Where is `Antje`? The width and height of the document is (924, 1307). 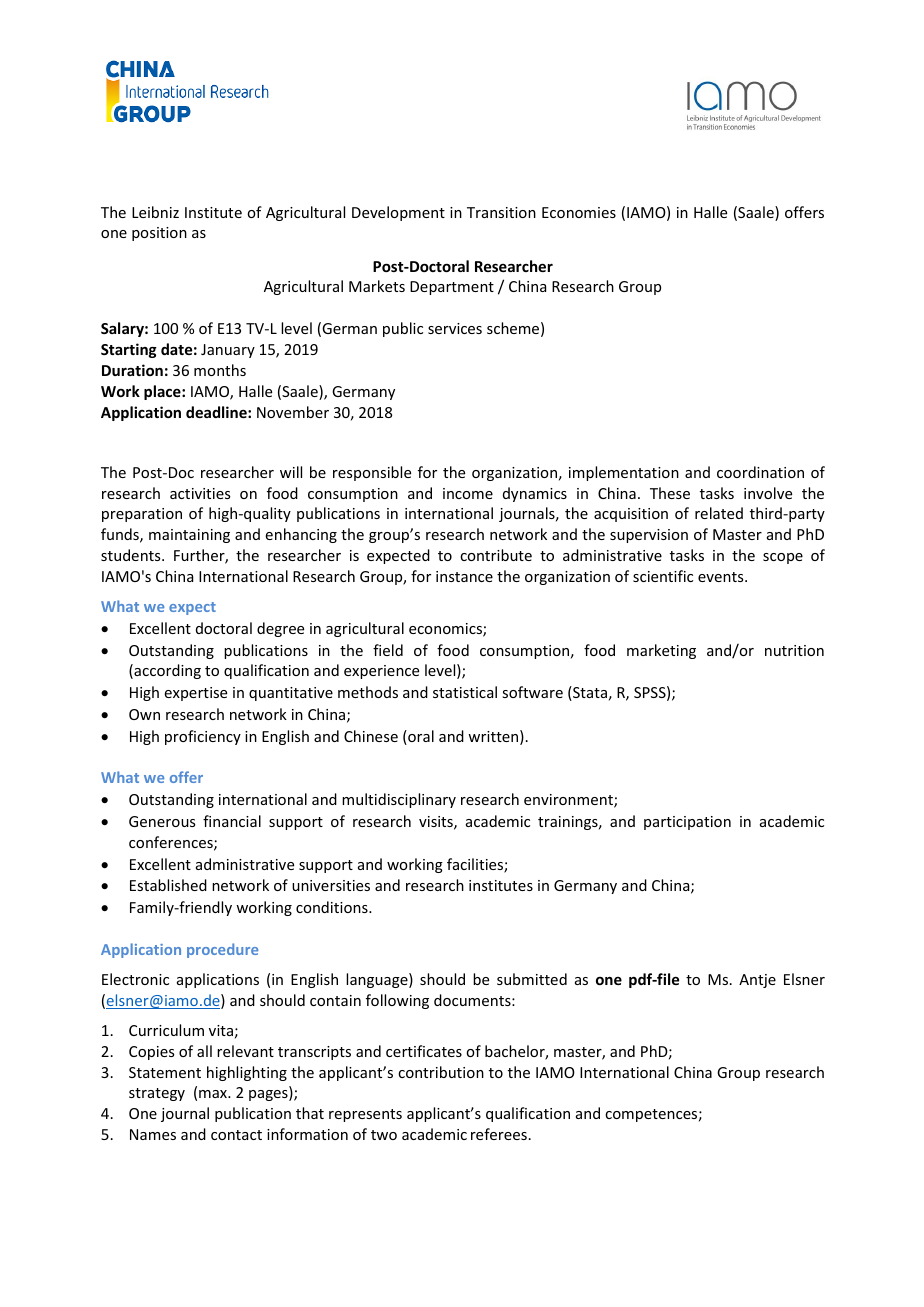
Antje is located at coordinates (757, 981).
